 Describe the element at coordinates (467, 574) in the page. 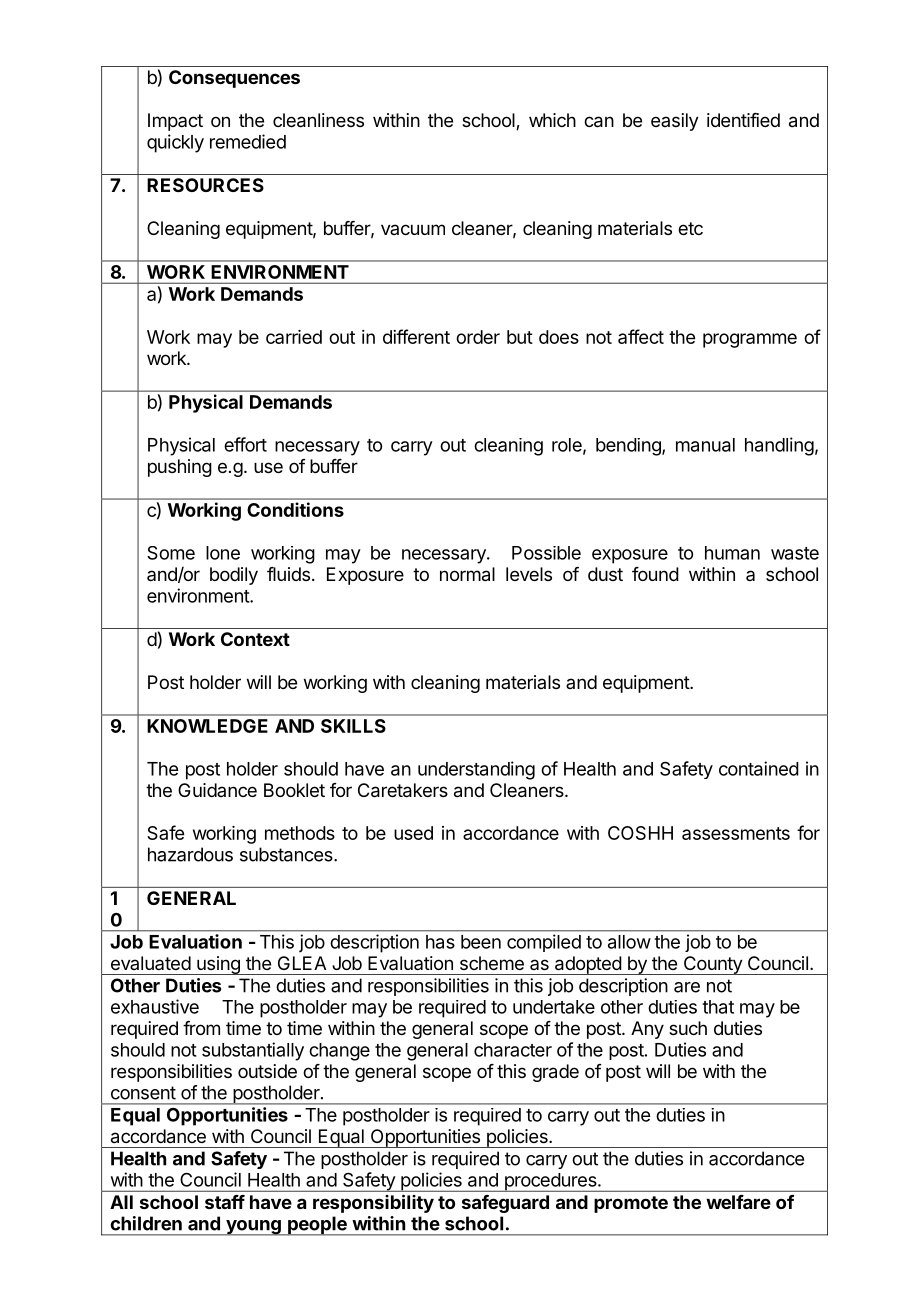

I see `normal` at that location.
